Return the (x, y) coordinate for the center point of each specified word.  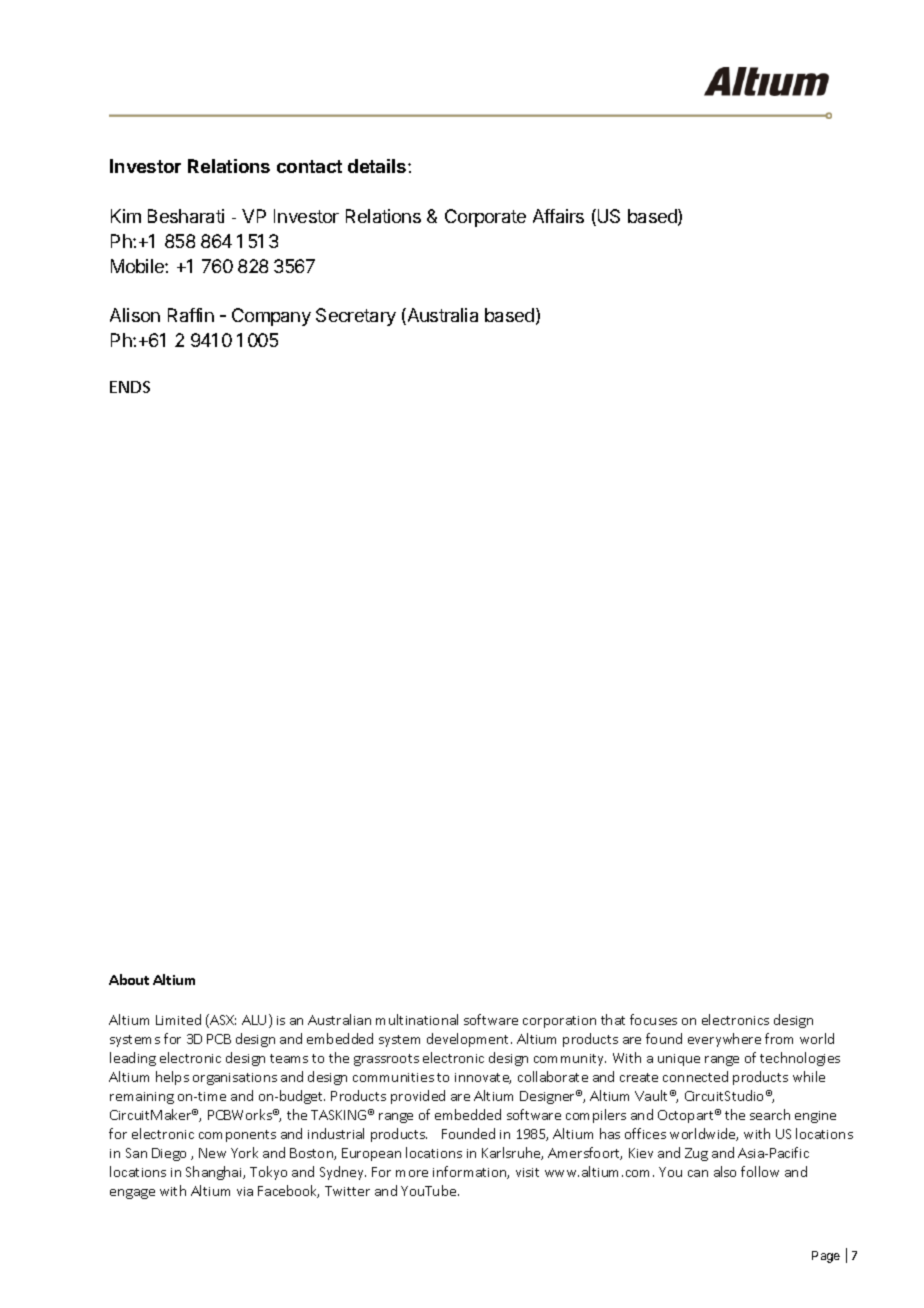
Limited (178, 1019)
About (129, 979)
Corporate (485, 218)
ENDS (130, 387)
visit (527, 1172)
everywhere (724, 1040)
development (469, 1040)
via (245, 1191)
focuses (653, 1019)
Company (271, 317)
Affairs (558, 216)
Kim (126, 216)
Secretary (356, 317)
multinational (417, 1019)
